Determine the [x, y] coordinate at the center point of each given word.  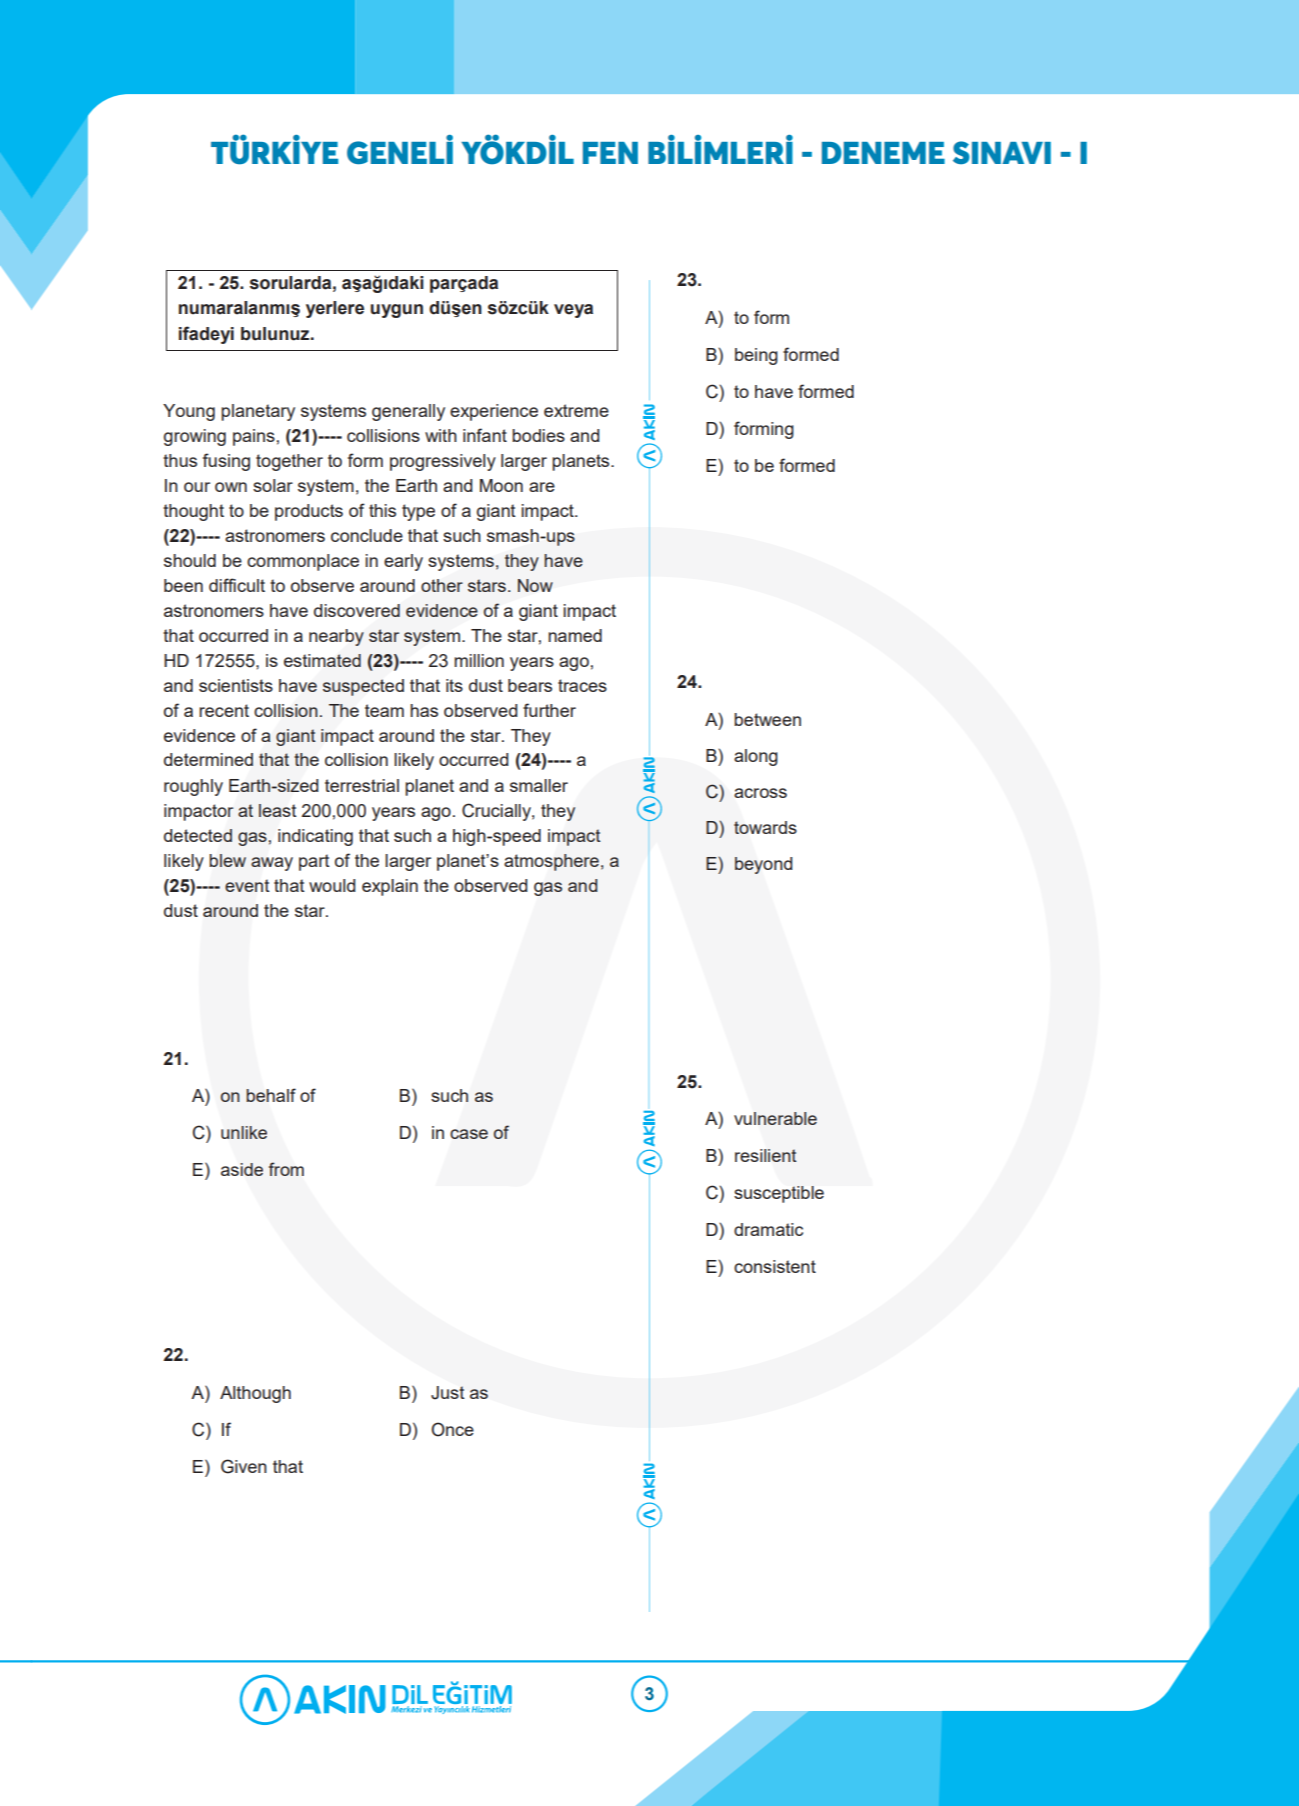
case [469, 1134]
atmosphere [551, 862]
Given [244, 1466]
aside [242, 1169]
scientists [236, 685]
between [767, 719]
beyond [763, 865]
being [756, 356]
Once [452, 1429]
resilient [766, 1155]
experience [494, 412]
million [479, 660]
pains [254, 437]
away [272, 864]
